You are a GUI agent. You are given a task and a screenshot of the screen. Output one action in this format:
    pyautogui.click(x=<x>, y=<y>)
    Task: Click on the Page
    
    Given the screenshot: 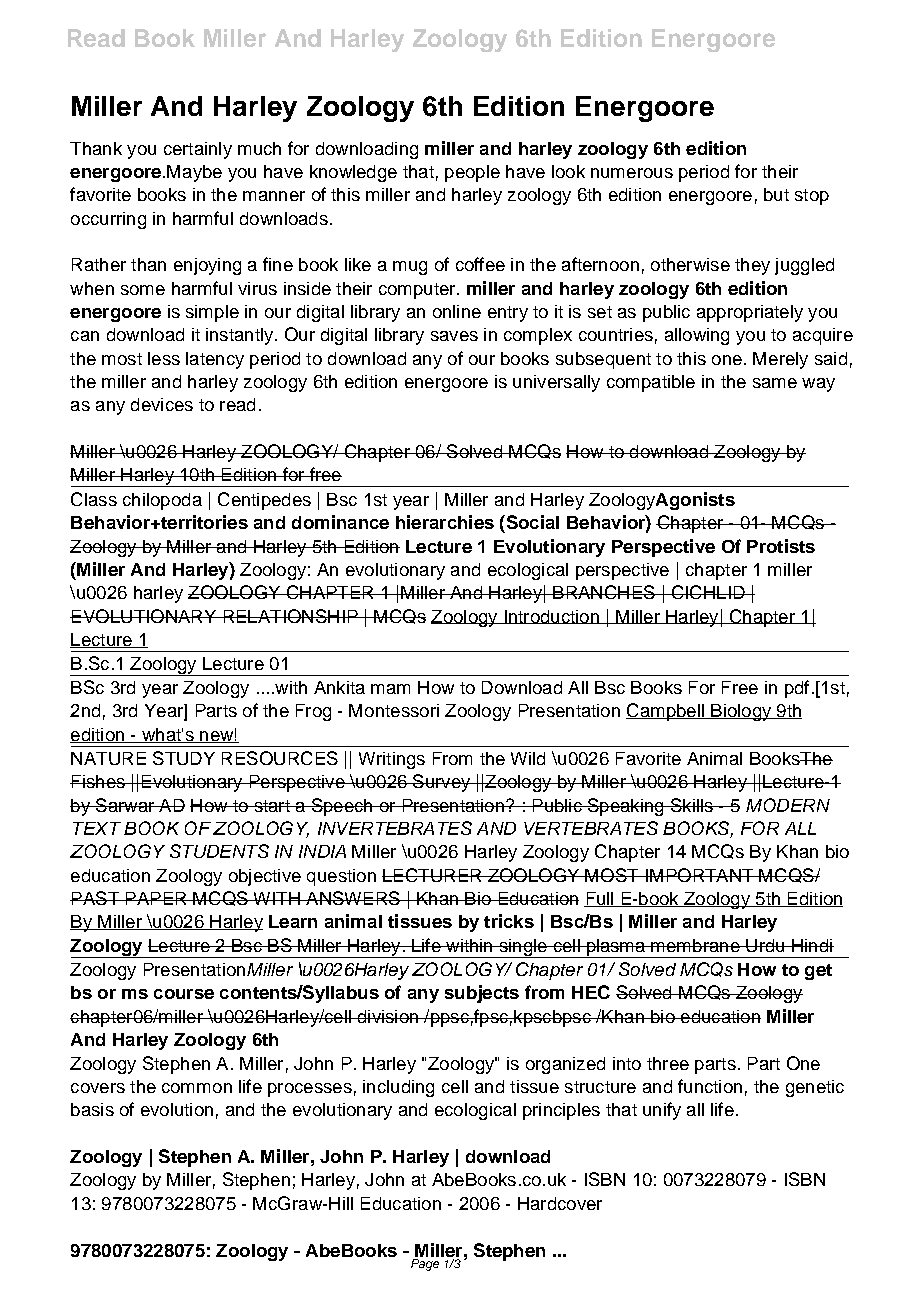 What is the action you would take?
    pyautogui.click(x=425, y=1265)
